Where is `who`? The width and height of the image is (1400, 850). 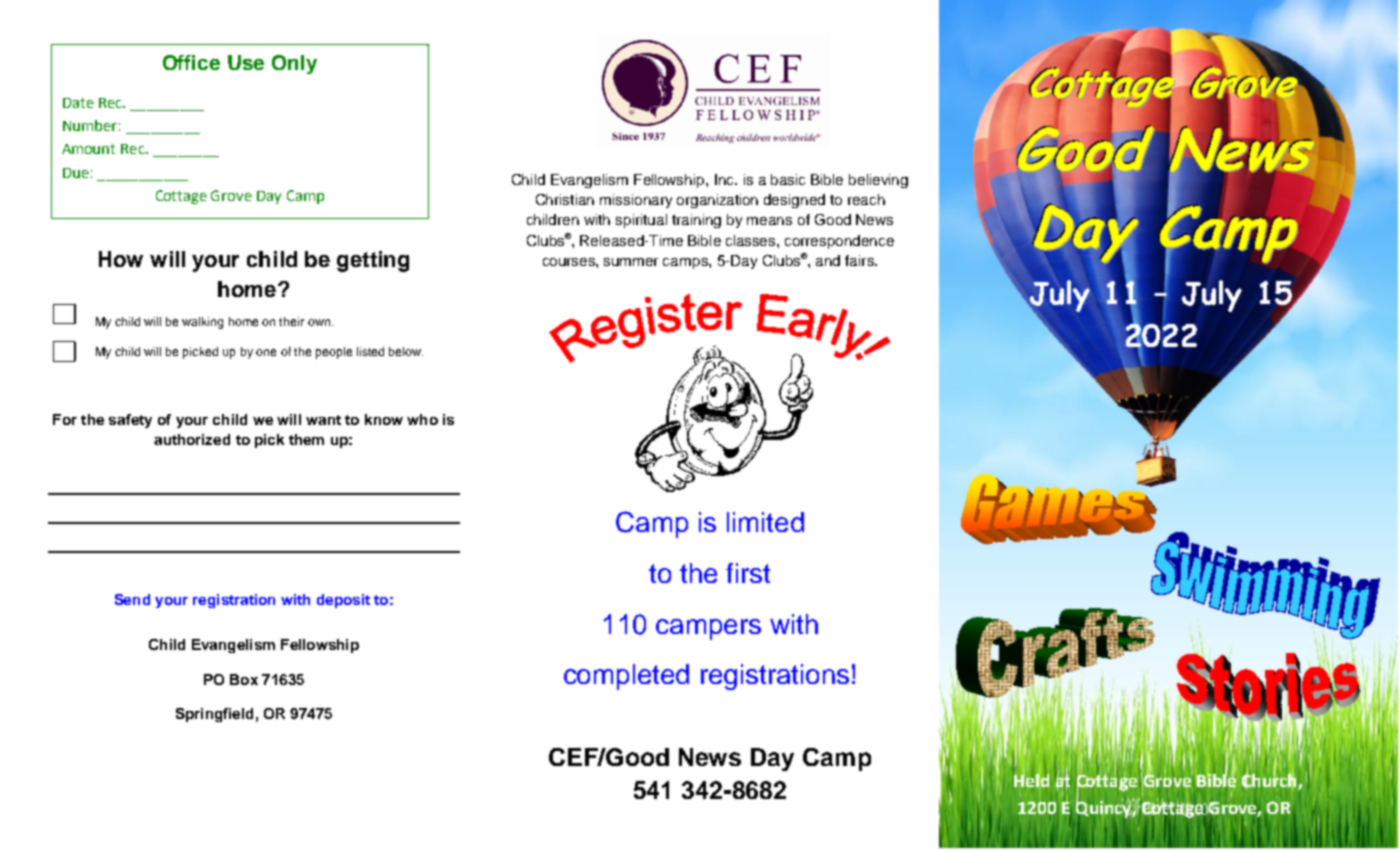
who is located at coordinates (422, 419).
